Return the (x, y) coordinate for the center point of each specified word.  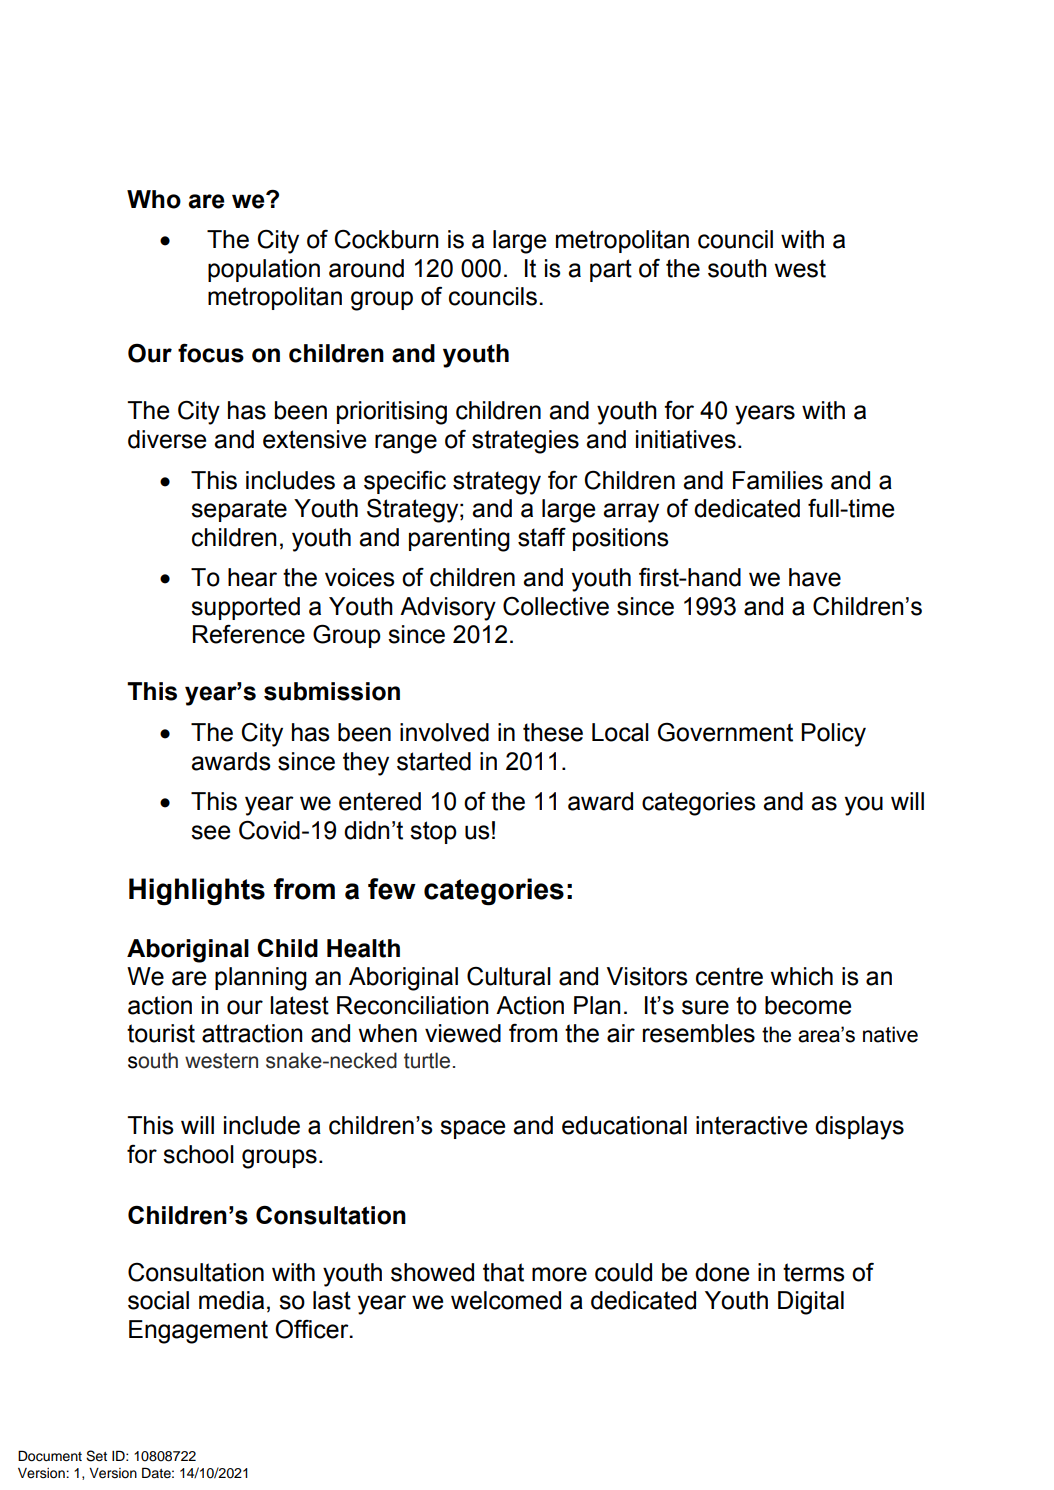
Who (154, 199)
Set (96, 1456)
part (611, 270)
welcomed (506, 1300)
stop (433, 832)
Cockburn (386, 239)
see (210, 832)
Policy (833, 735)
